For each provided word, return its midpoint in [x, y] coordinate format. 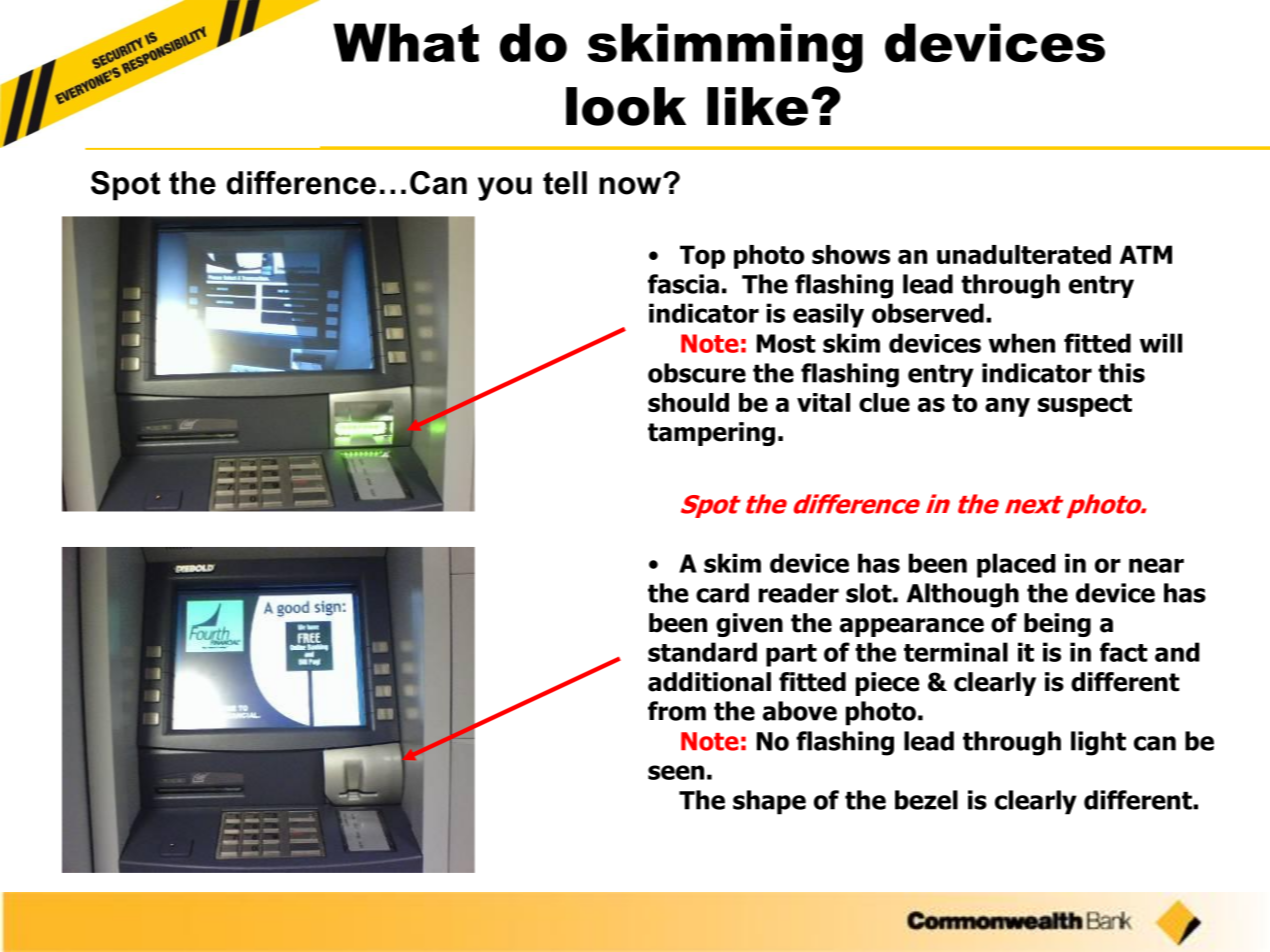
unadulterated [1024, 254]
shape [769, 802]
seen [676, 772]
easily [828, 315]
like [757, 106]
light [1098, 743]
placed [1016, 565]
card [722, 593]
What [406, 42]
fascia [683, 284]
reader [799, 593]
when [1022, 343]
